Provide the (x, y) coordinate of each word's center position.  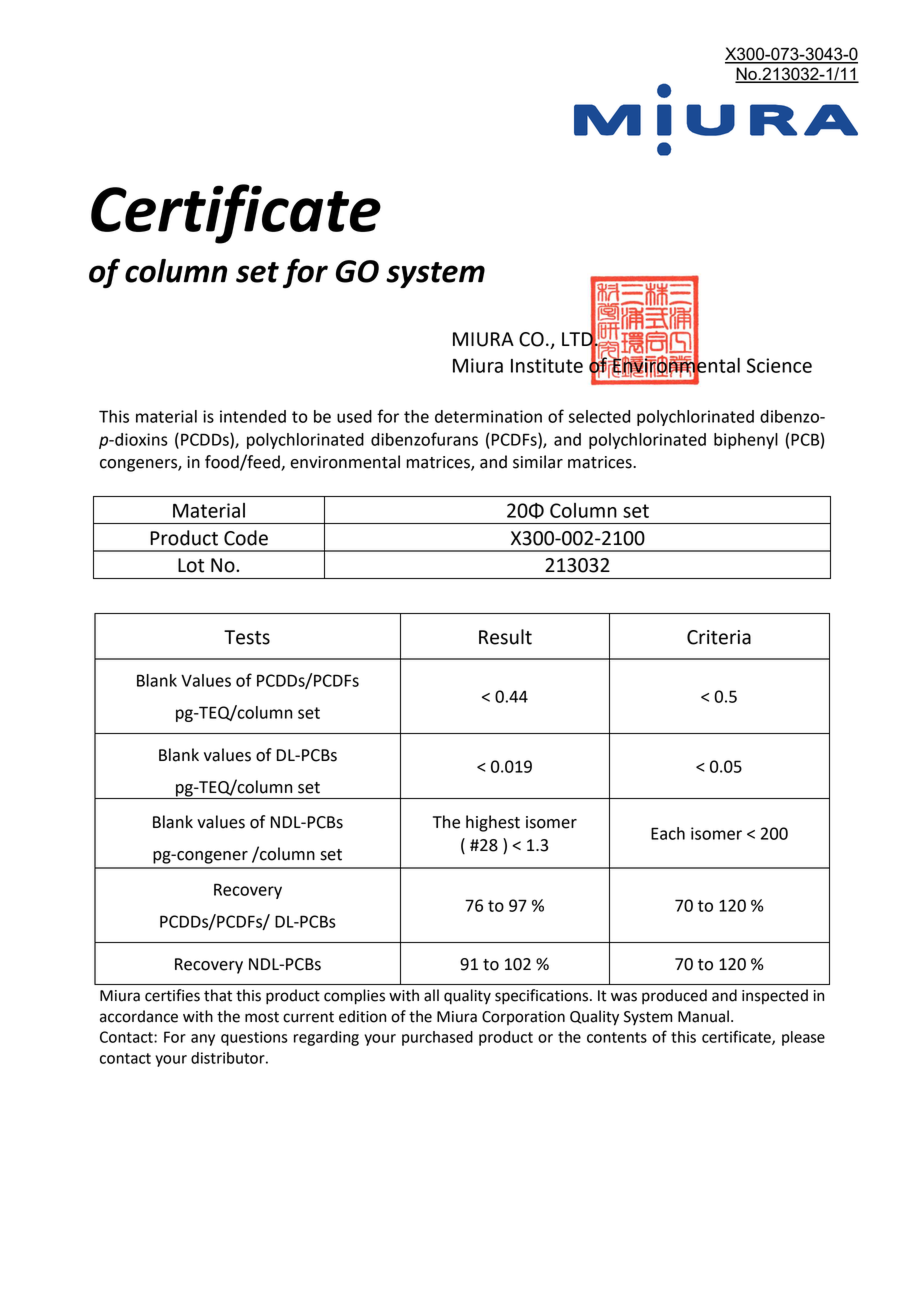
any (203, 1040)
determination (488, 416)
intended (253, 416)
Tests (247, 637)
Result (505, 637)
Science (779, 365)
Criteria (719, 637)
